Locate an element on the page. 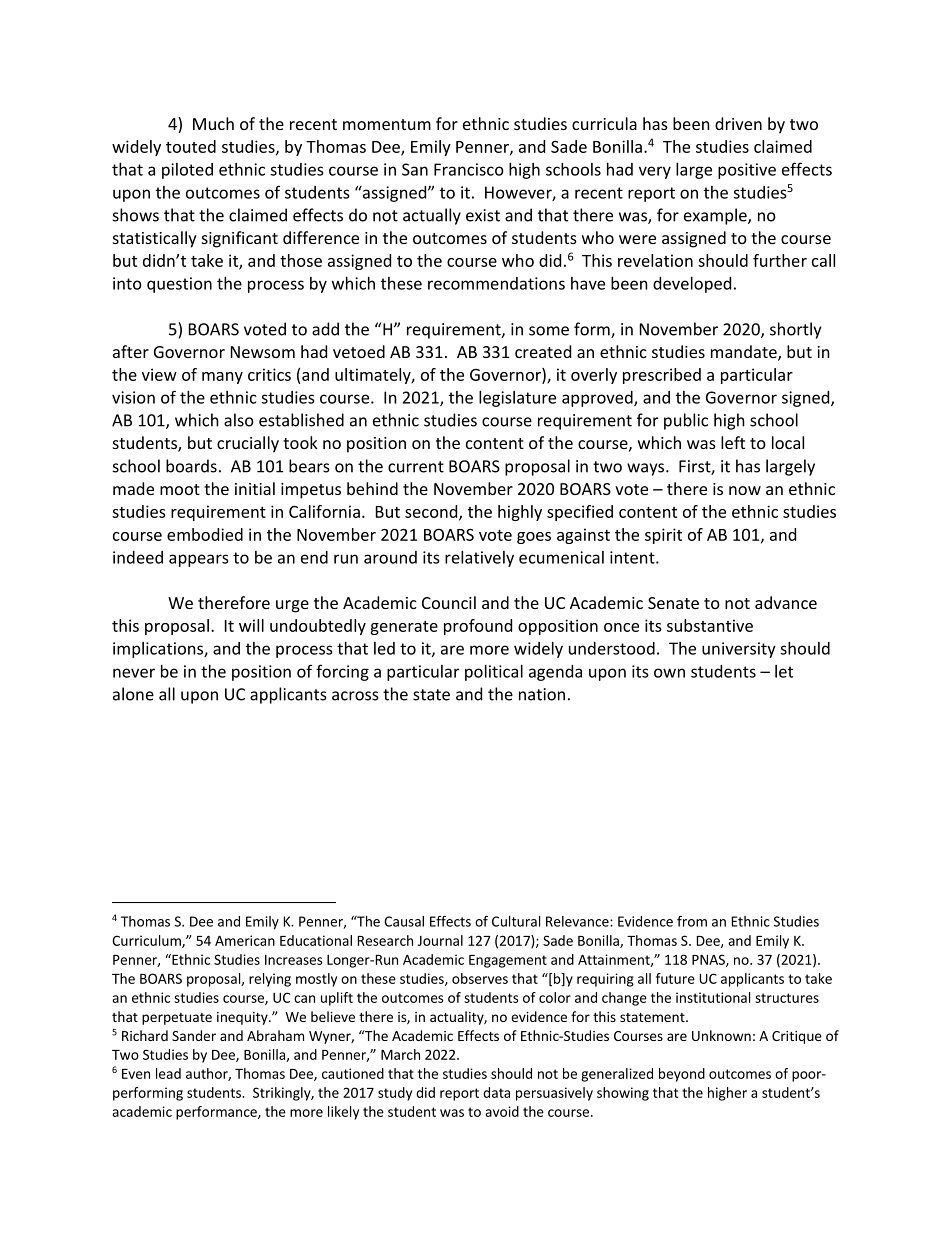 The image size is (952, 1233). American is located at coordinates (245, 940).
